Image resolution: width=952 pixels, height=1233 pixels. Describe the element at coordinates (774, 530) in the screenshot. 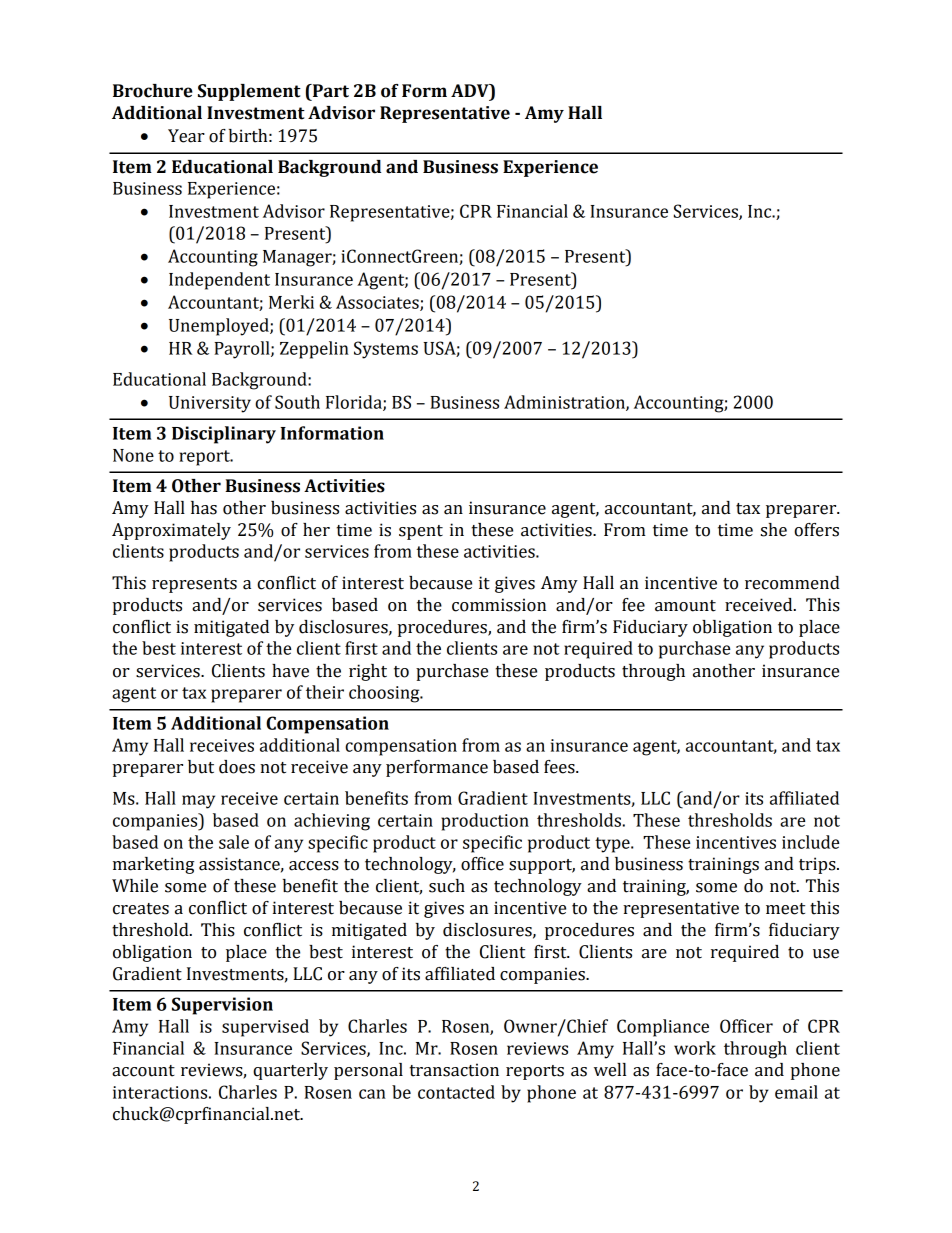

I see `she` at that location.
